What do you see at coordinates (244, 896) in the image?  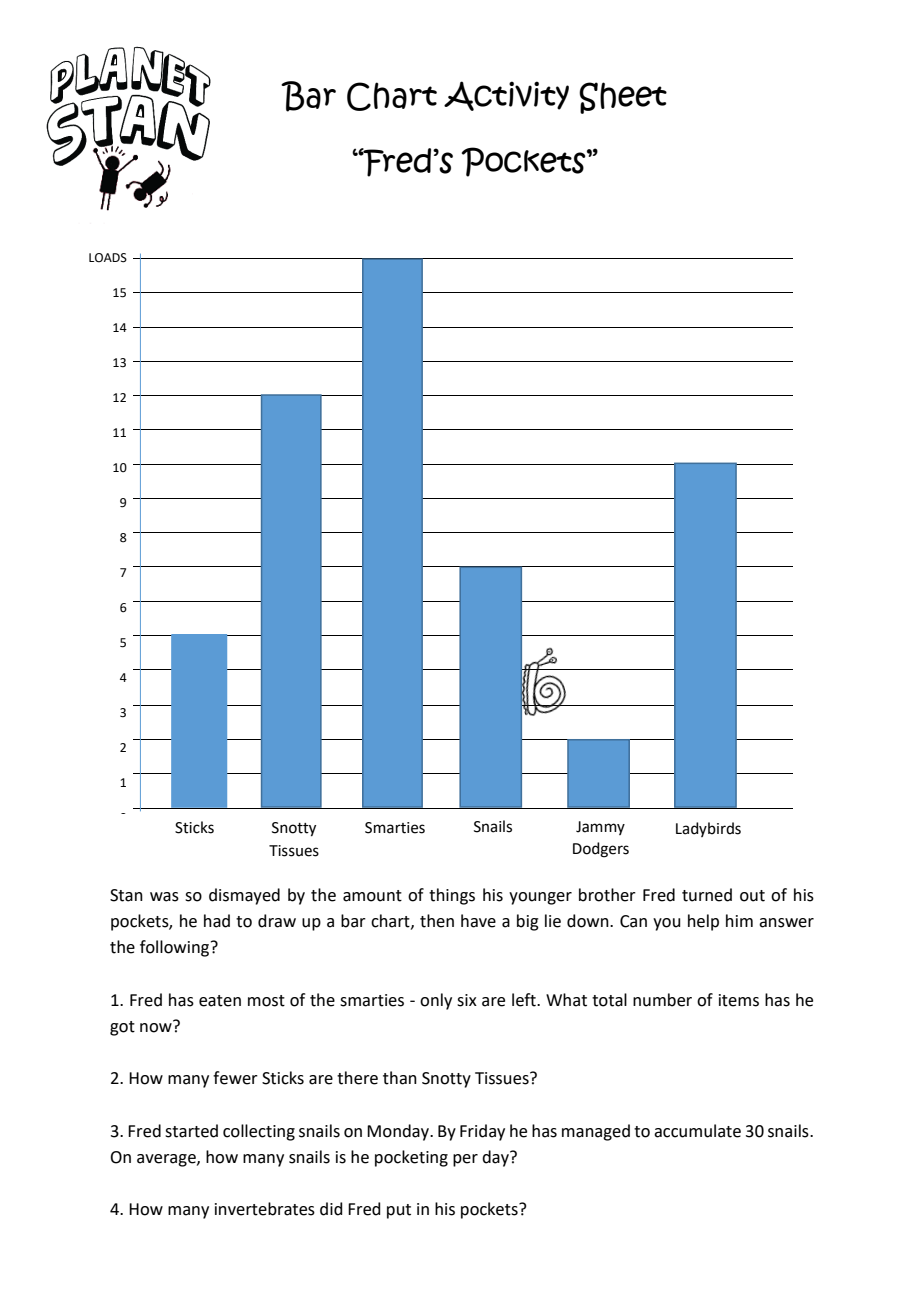 I see `dismayed` at bounding box center [244, 896].
